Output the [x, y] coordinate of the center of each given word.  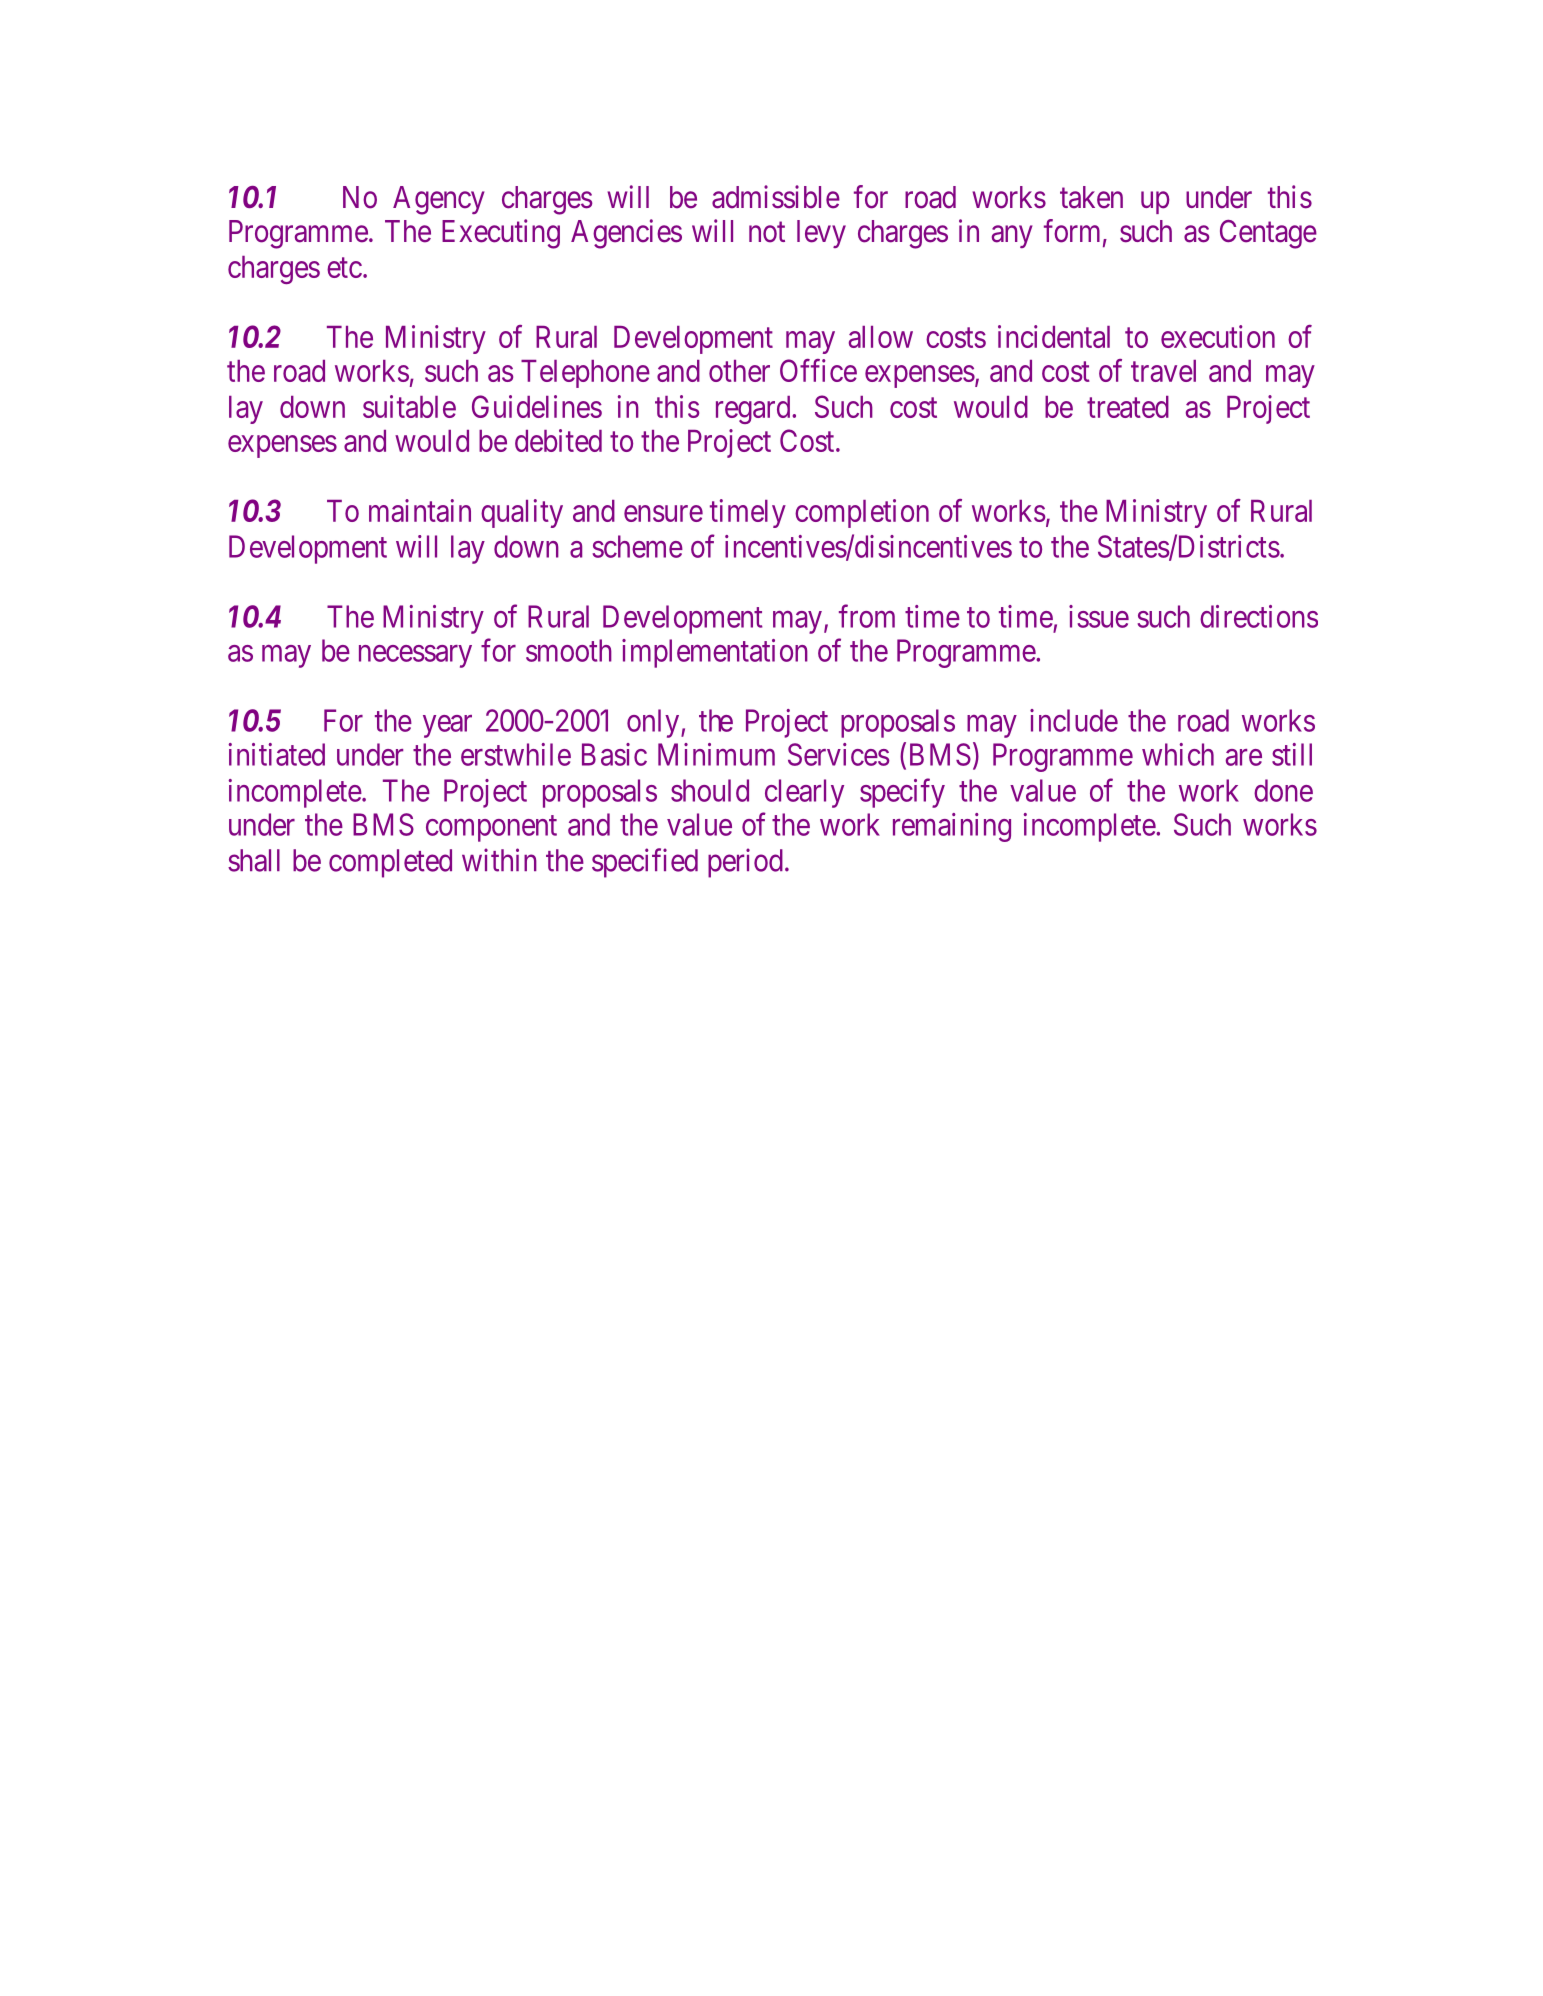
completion [862, 513]
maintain [420, 510]
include [1074, 720]
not [767, 232]
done [1283, 790]
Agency [439, 200]
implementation [715, 653]
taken [1091, 197]
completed [390, 863]
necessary [415, 656]
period [745, 863]
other [739, 371]
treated [1128, 407]
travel [1163, 371]
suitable [409, 406]
